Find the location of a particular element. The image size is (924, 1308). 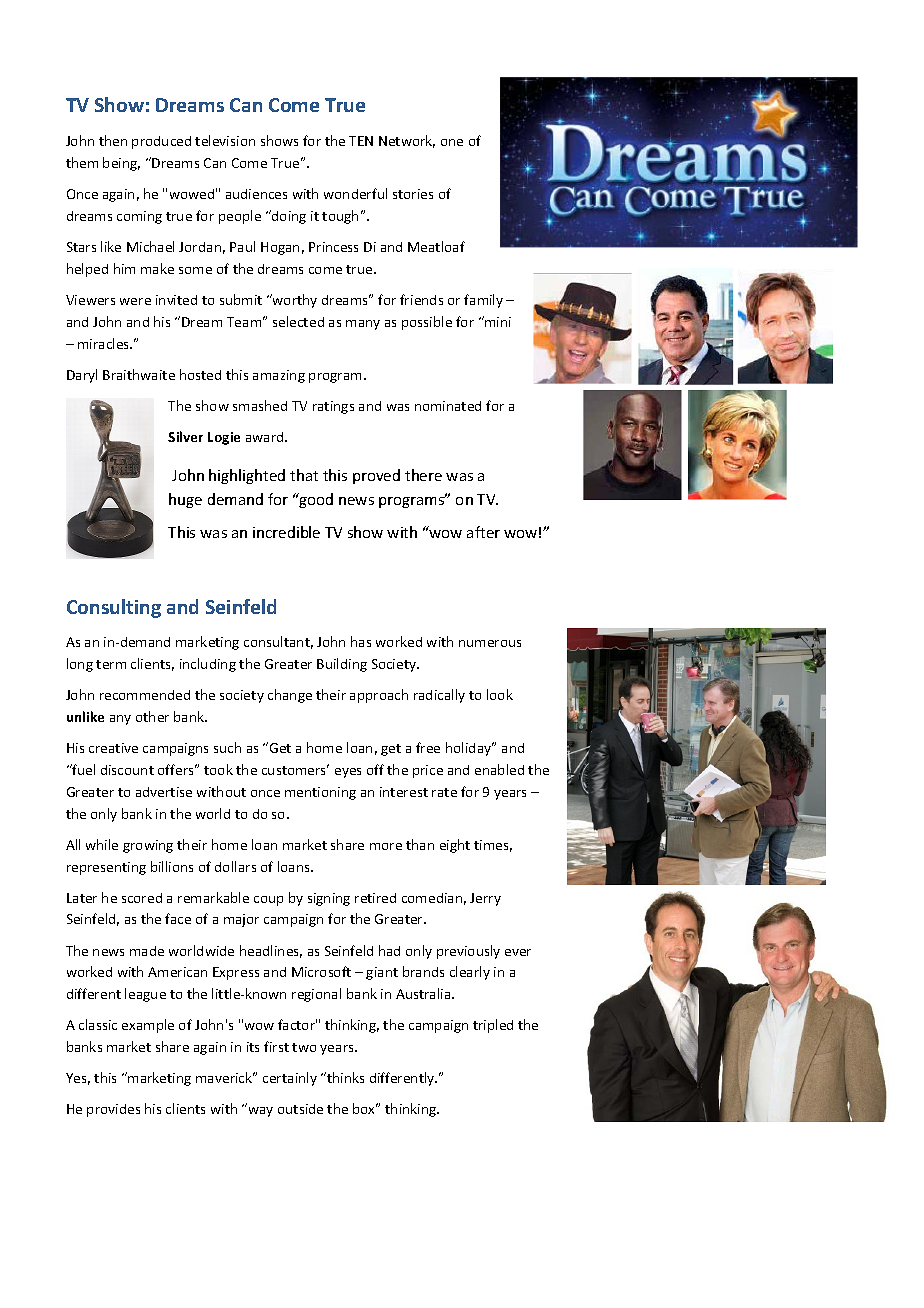

being is located at coordinates (121, 164).
